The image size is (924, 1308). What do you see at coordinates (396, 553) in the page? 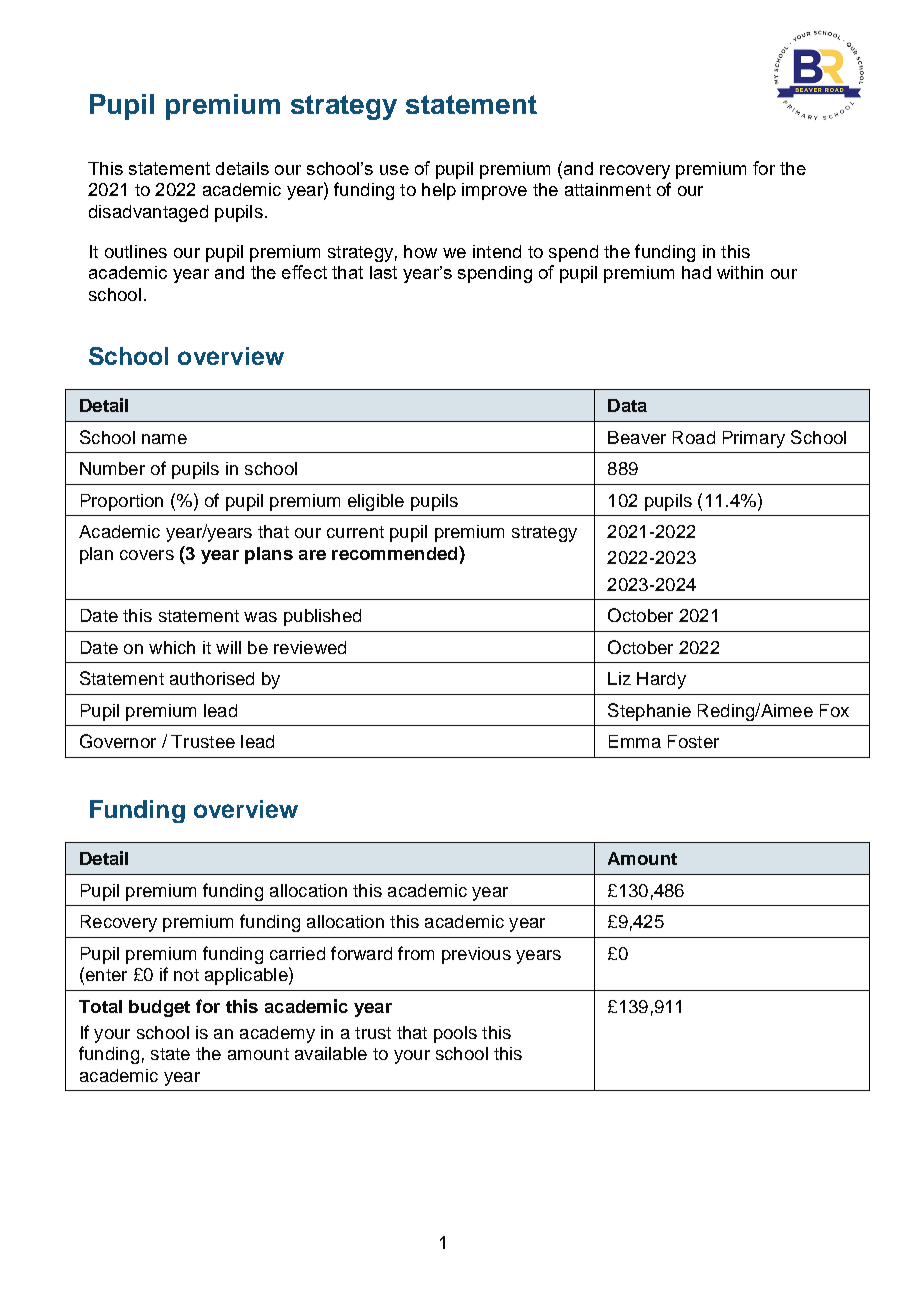
I see `recommended` at bounding box center [396, 553].
